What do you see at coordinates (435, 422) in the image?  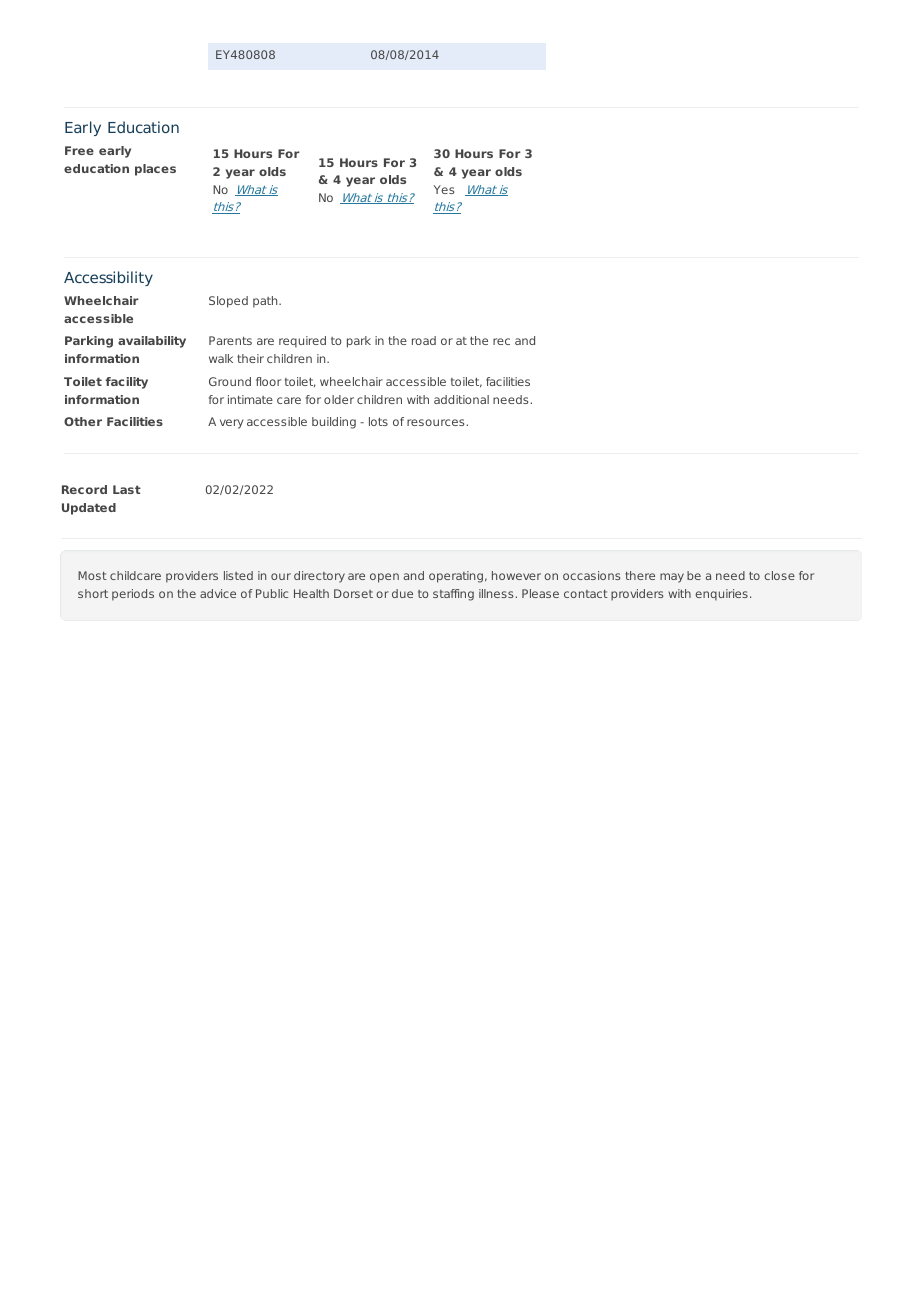 I see `resources` at bounding box center [435, 422].
